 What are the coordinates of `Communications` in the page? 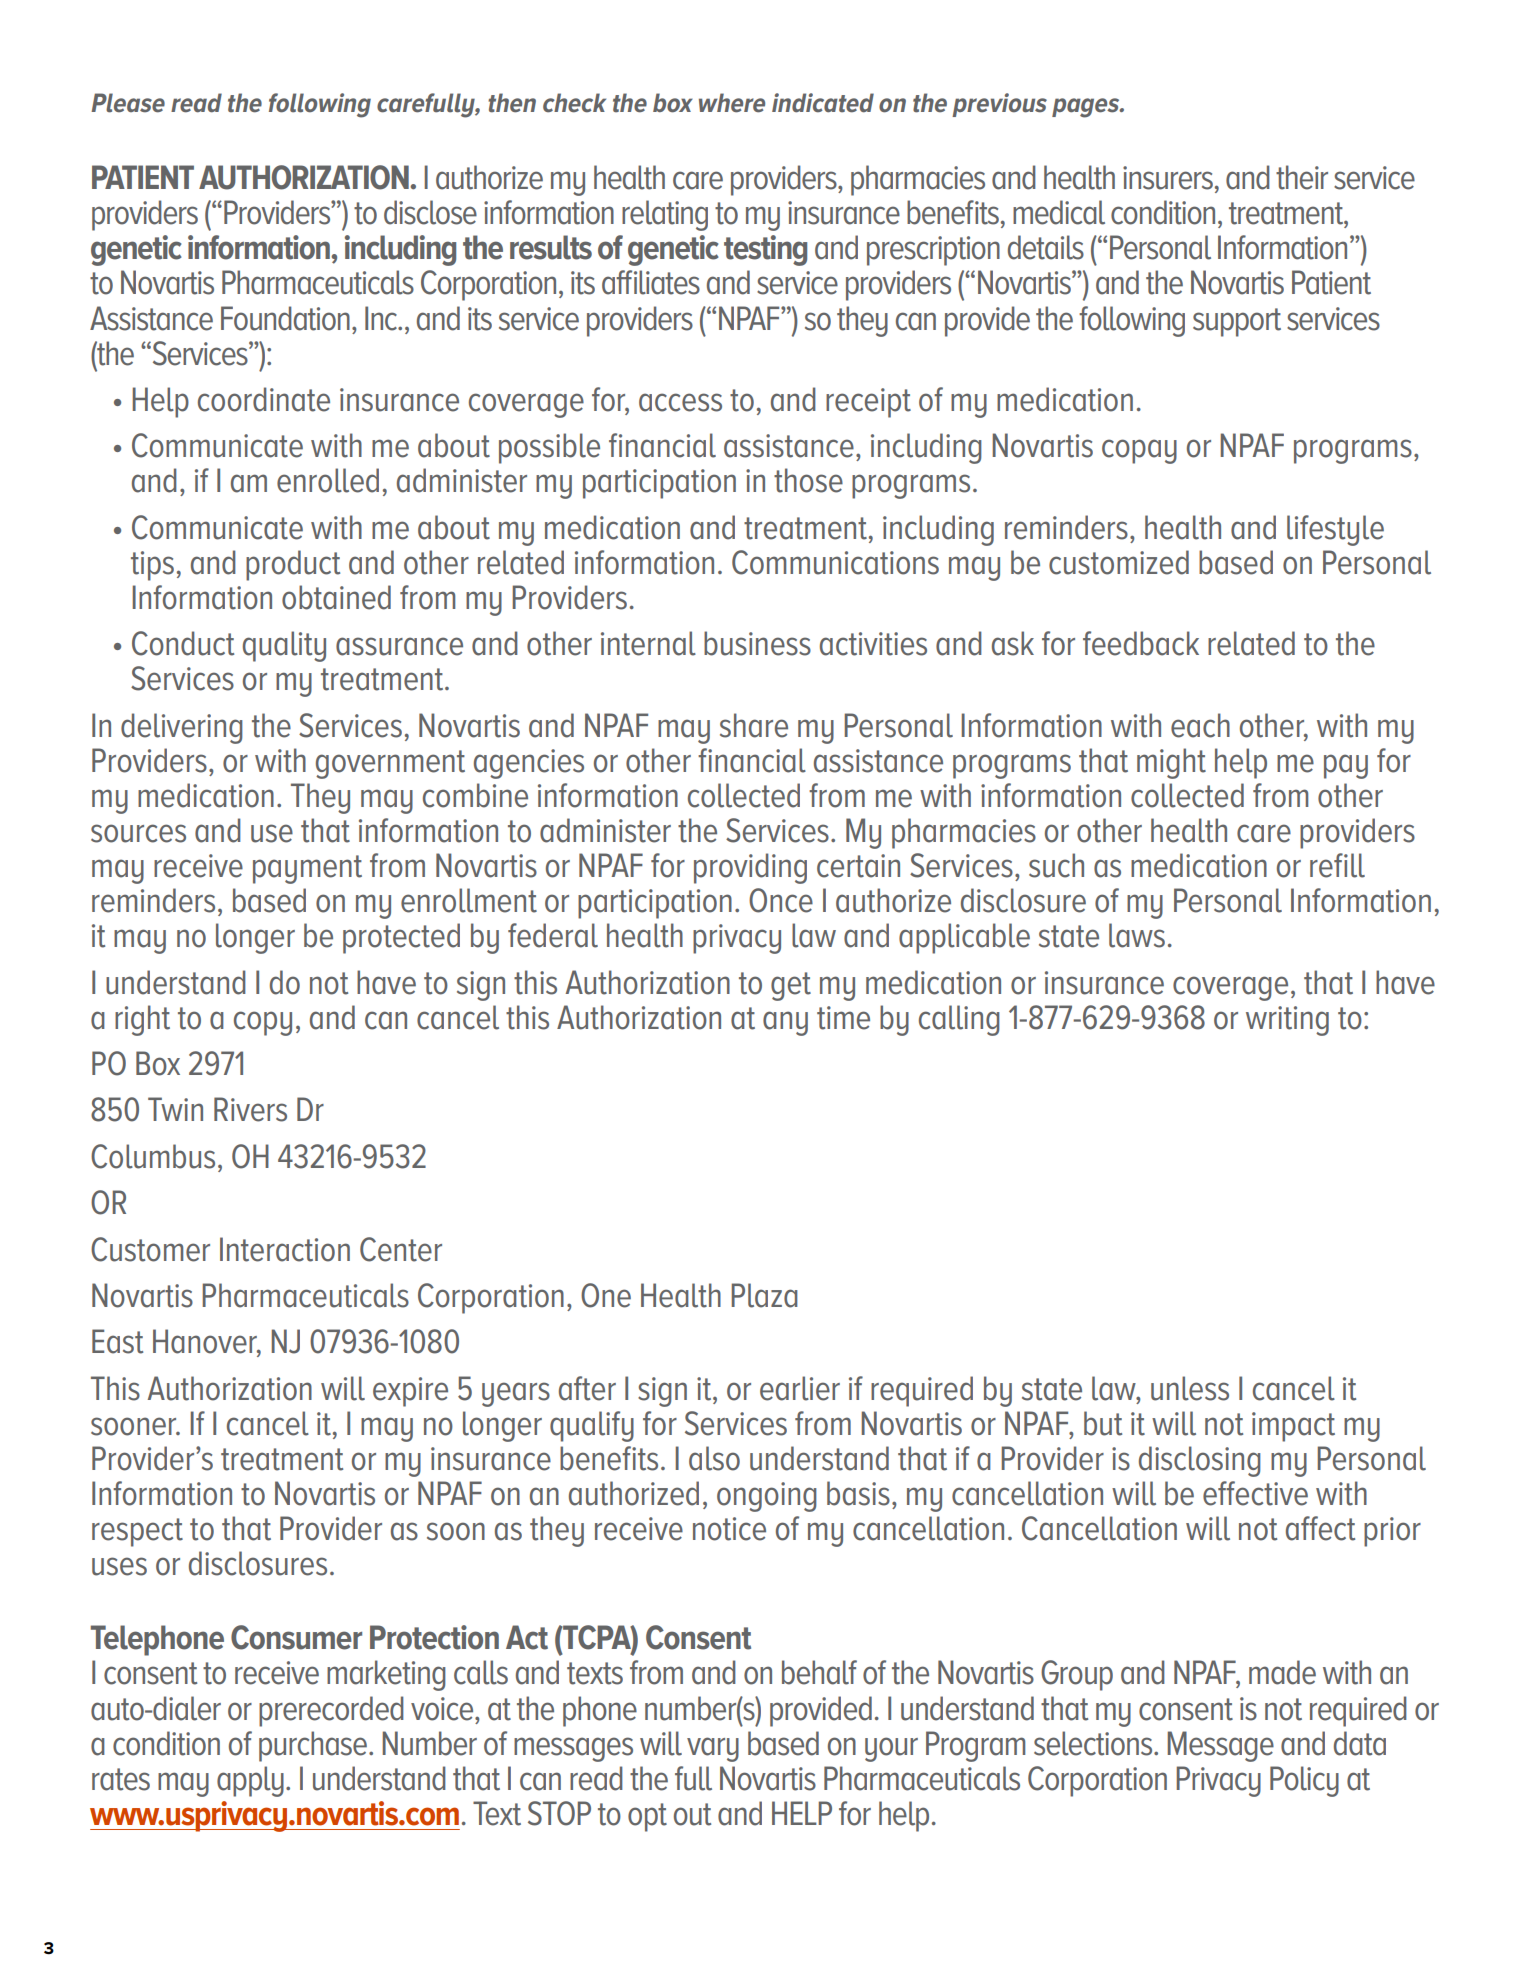 It's located at (835, 562).
